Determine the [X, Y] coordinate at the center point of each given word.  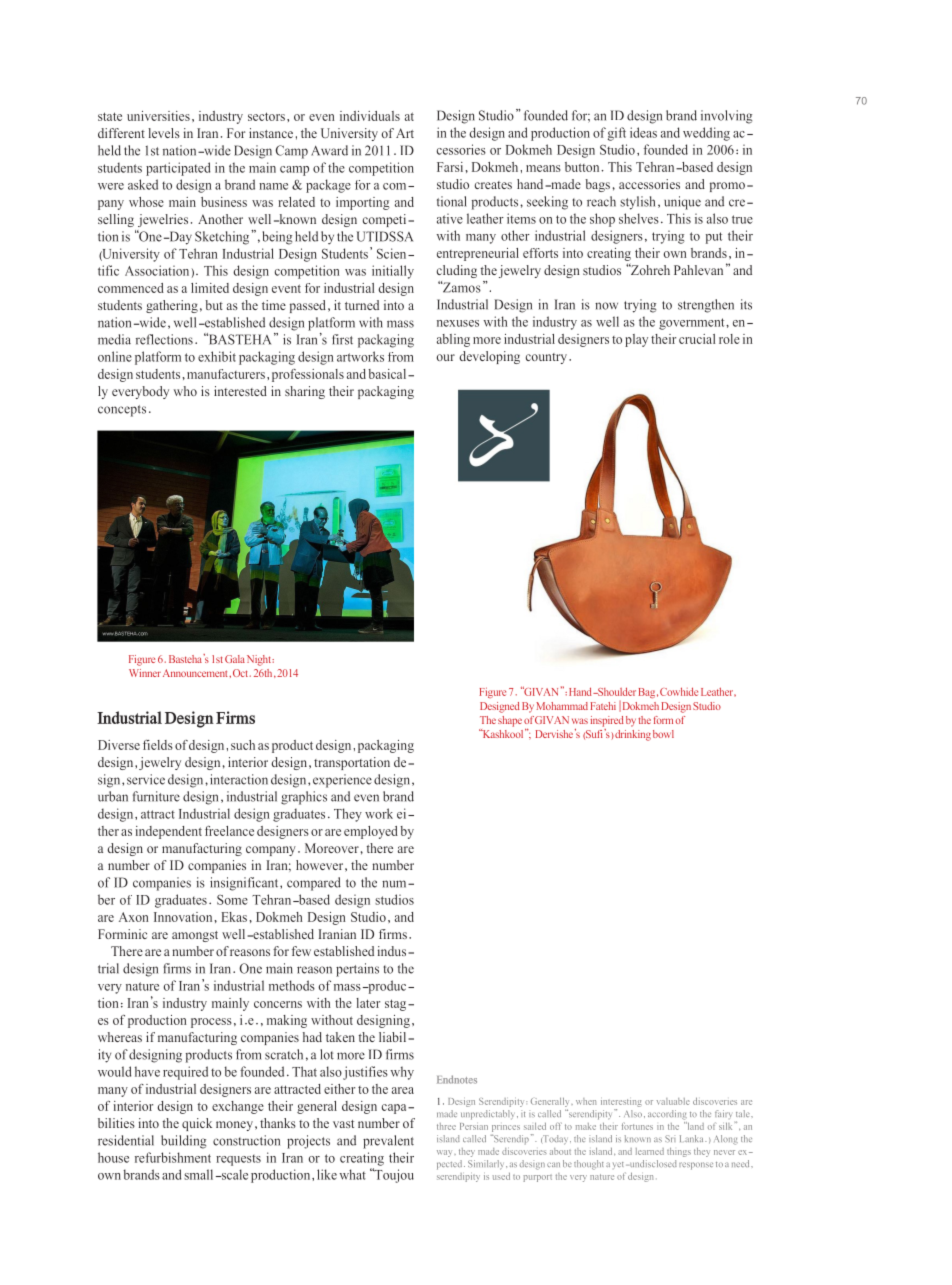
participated [178, 169]
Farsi [450, 167]
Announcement [196, 673]
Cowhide [679, 691]
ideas [643, 132]
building [183, 1142]
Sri [670, 1138]
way [446, 1153]
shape [510, 721]
